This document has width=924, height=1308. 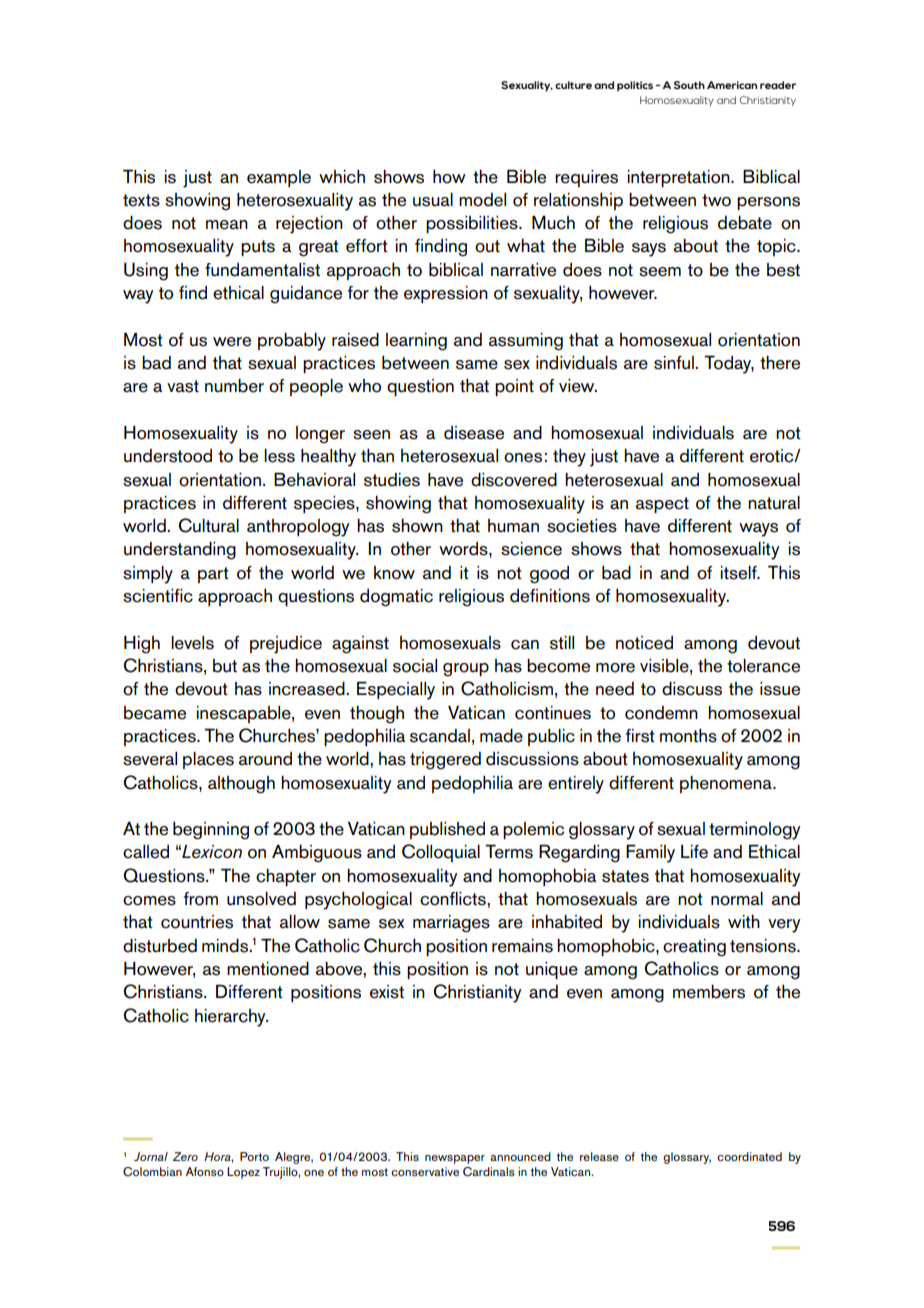 I want to click on South, so click(x=689, y=85).
